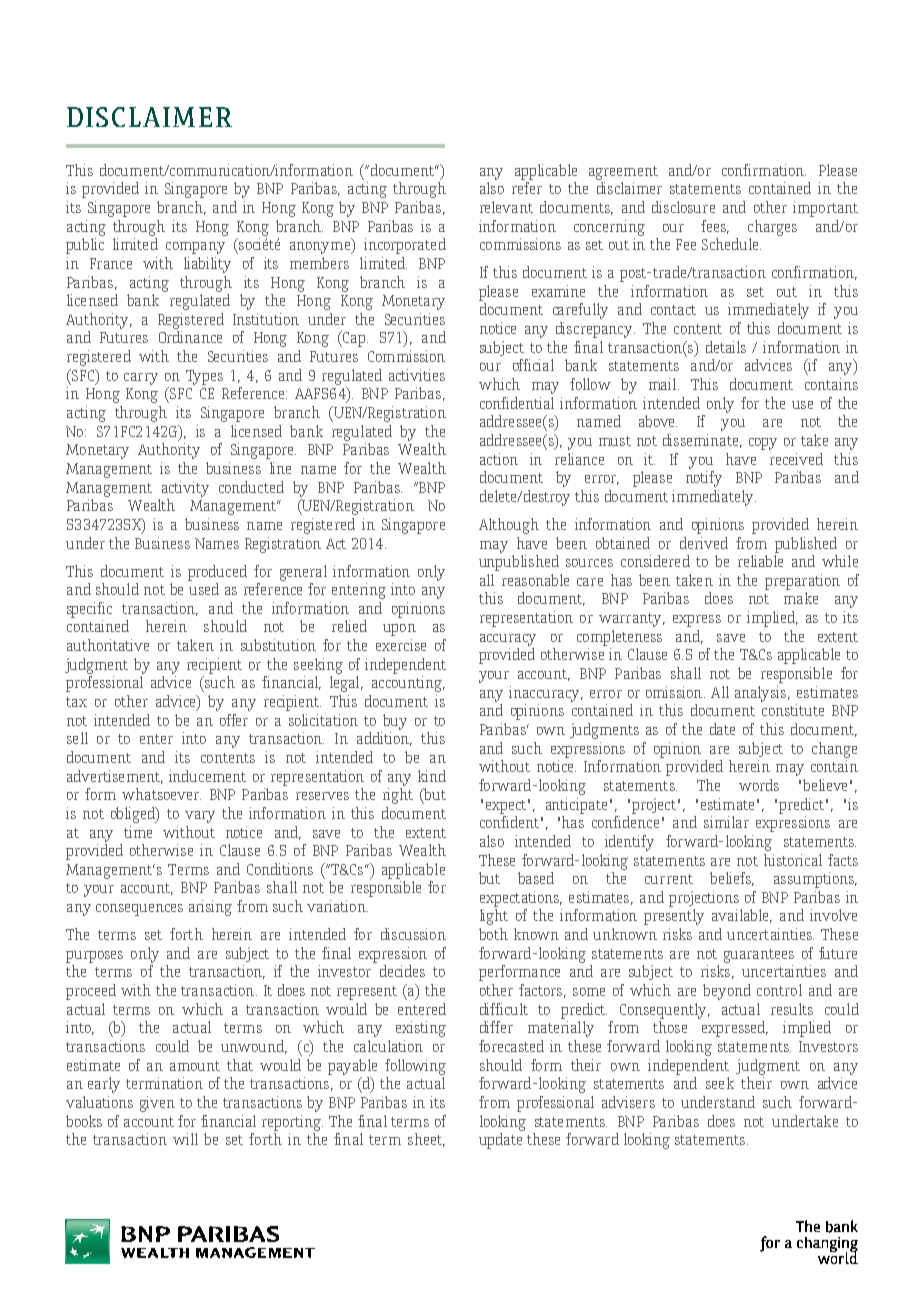 The image size is (924, 1308). Describe the element at coordinates (506, 207) in the document. I see `relevant` at that location.
